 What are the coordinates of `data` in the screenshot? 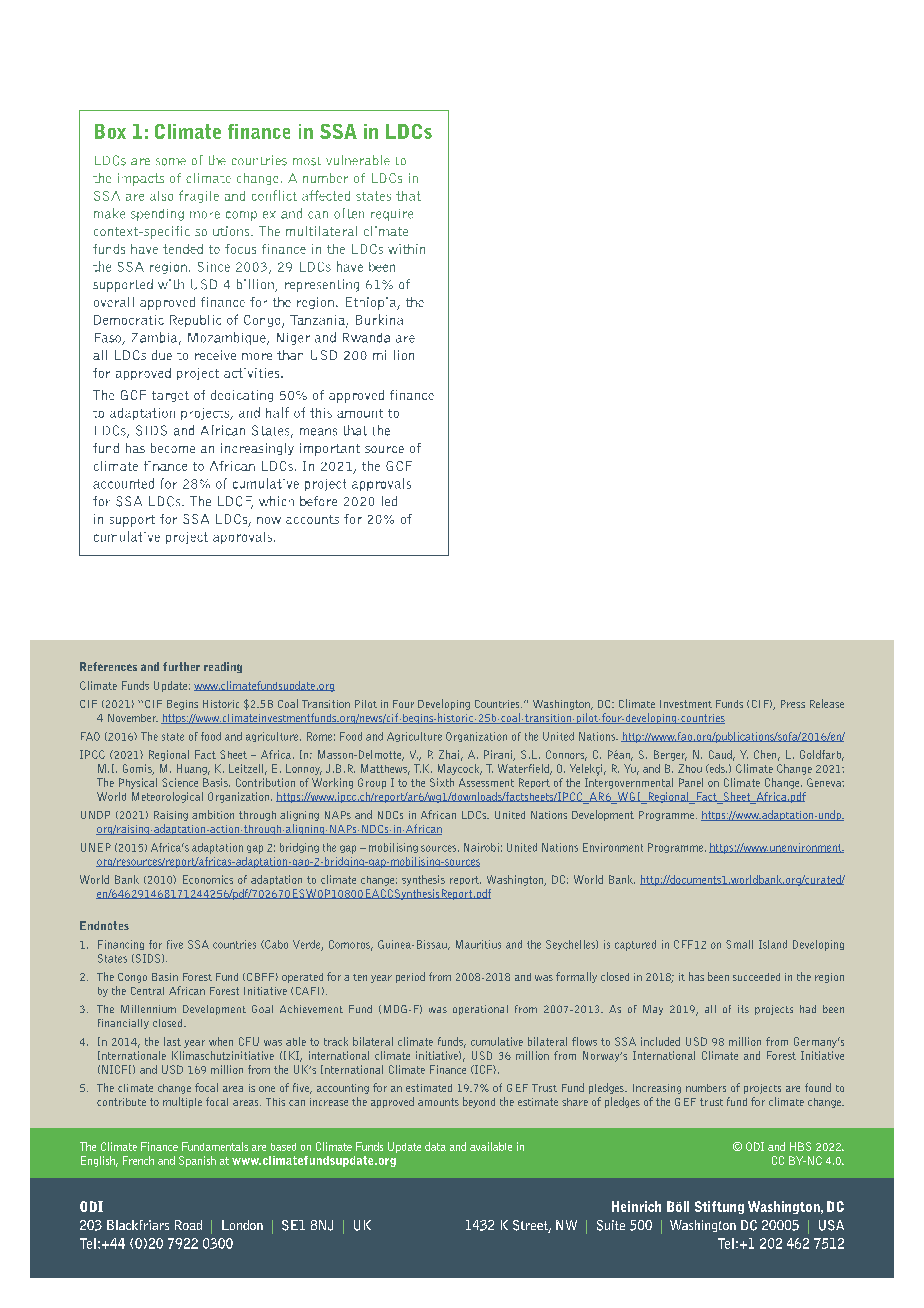 It's located at (435, 1146).
